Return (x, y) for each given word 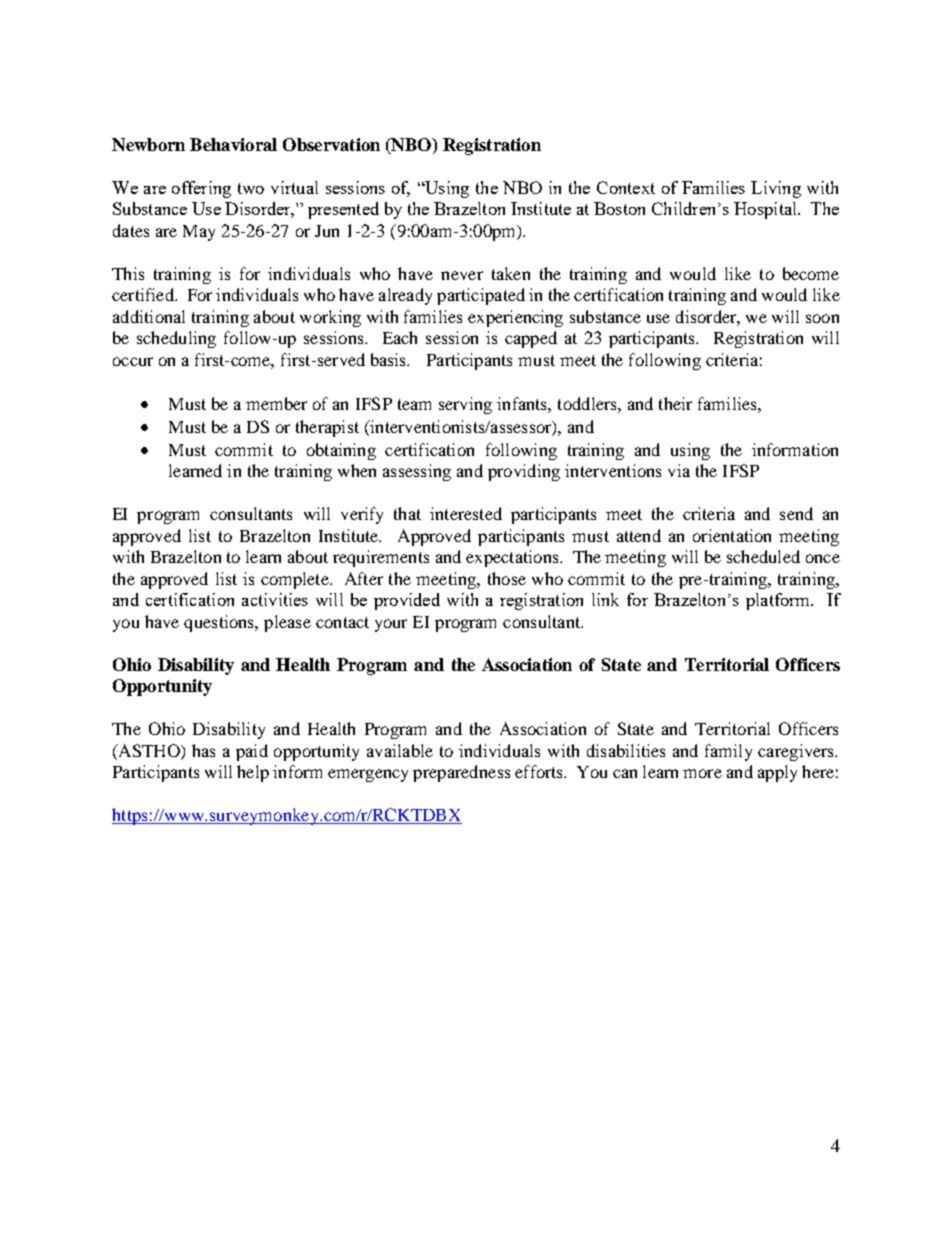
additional (149, 316)
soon (822, 318)
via (679, 470)
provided (407, 601)
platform (779, 601)
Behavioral (233, 144)
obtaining (341, 451)
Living (776, 189)
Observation (331, 144)
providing (524, 472)
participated (481, 296)
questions (220, 623)
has (203, 750)
